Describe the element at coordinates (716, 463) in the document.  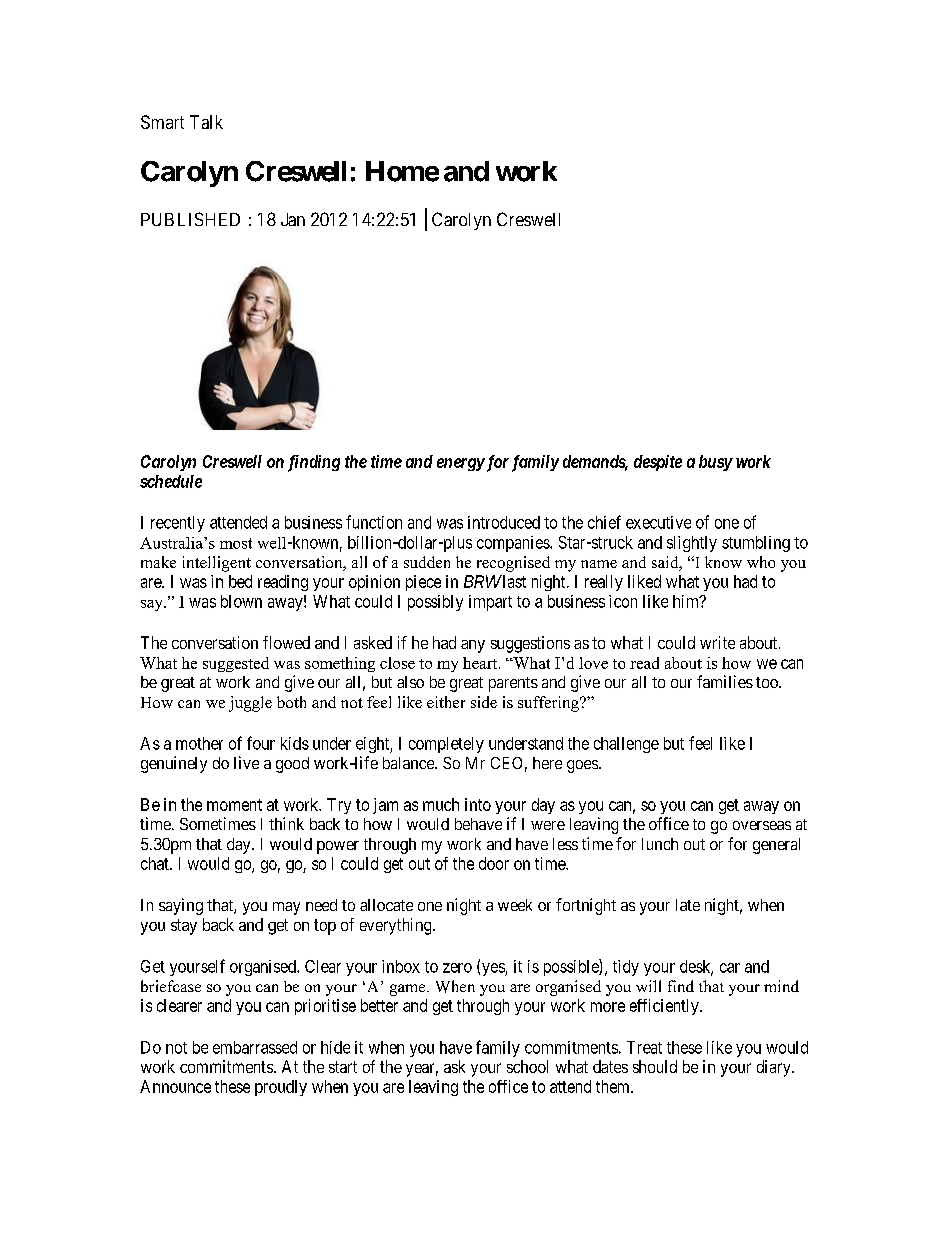
I see `busy` at that location.
